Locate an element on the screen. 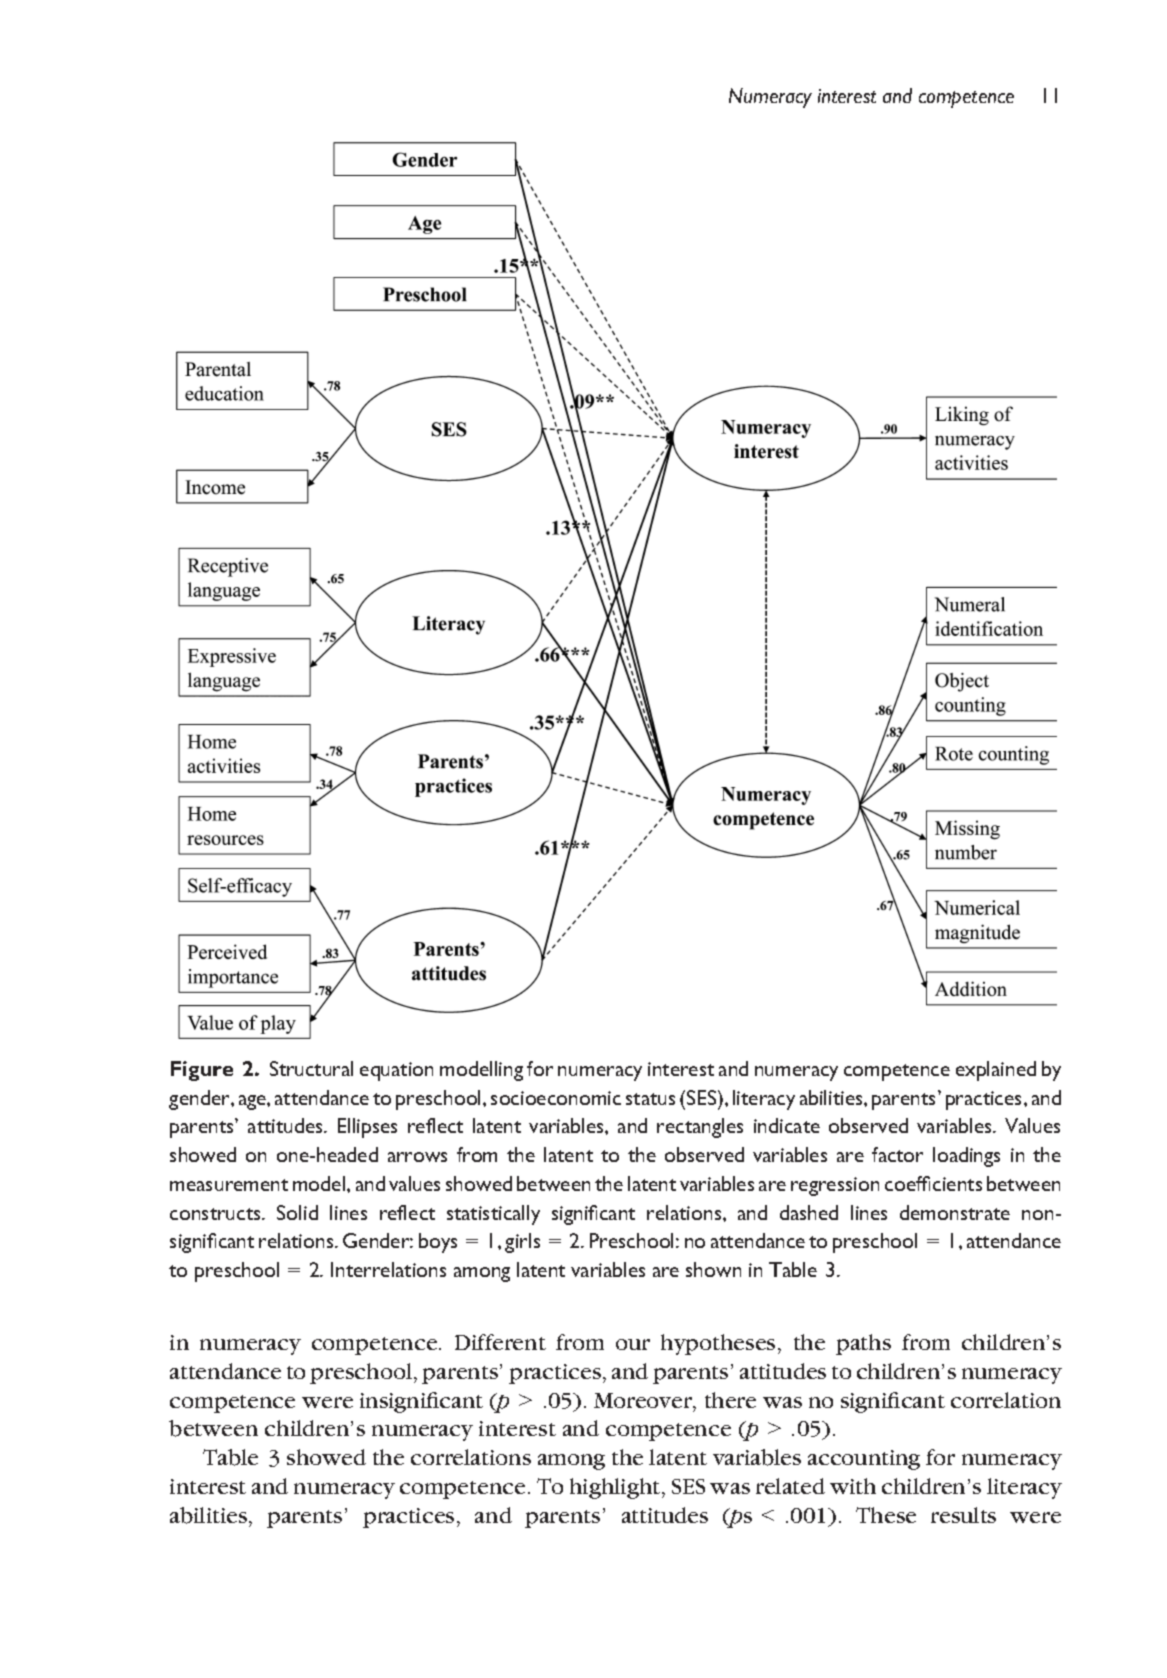 Image resolution: width=1167 pixels, height=1678 pixels. related is located at coordinates (790, 1486).
